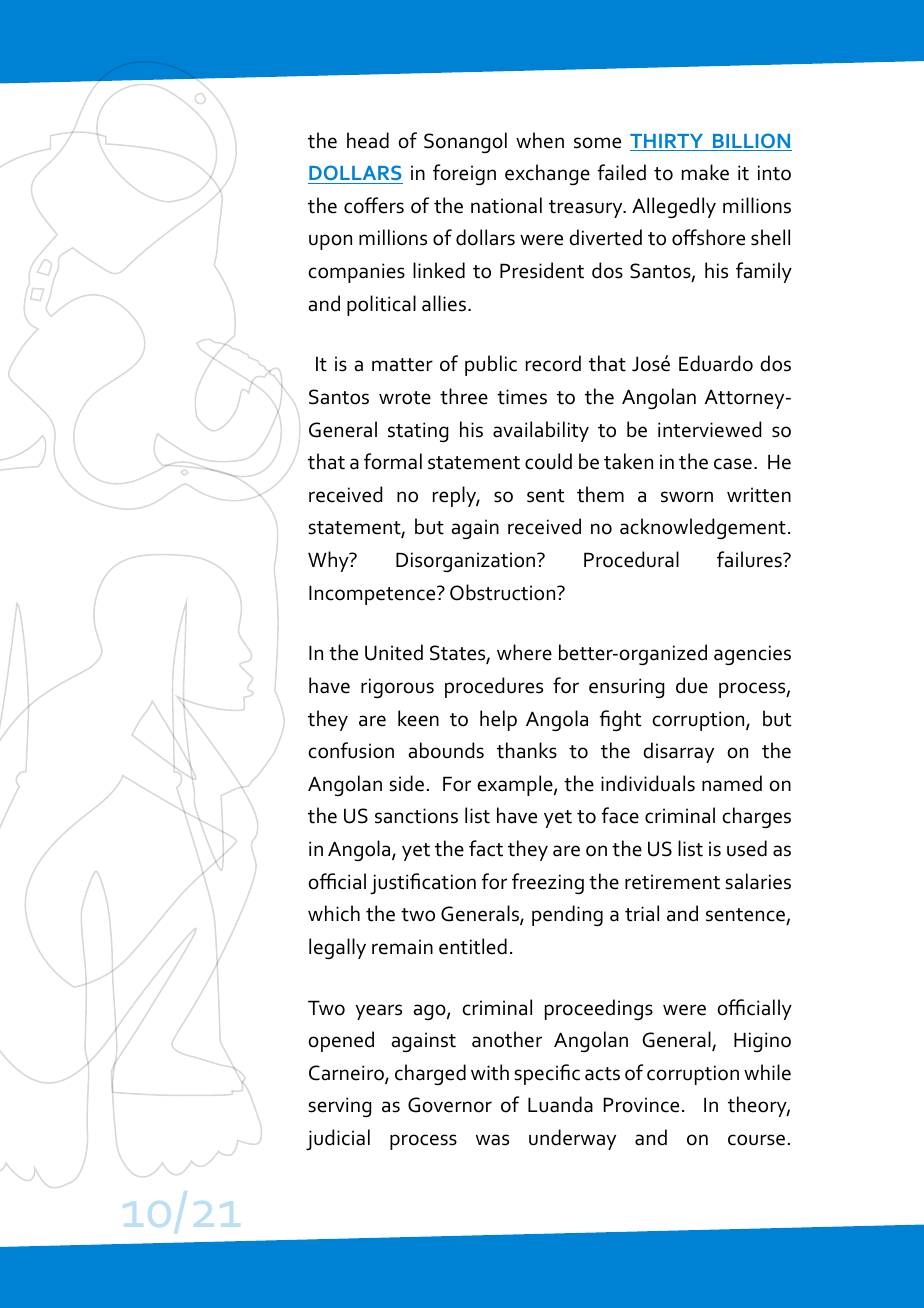 Image resolution: width=924 pixels, height=1308 pixels. What do you see at coordinates (524, 652) in the image?
I see `where` at bounding box center [524, 652].
